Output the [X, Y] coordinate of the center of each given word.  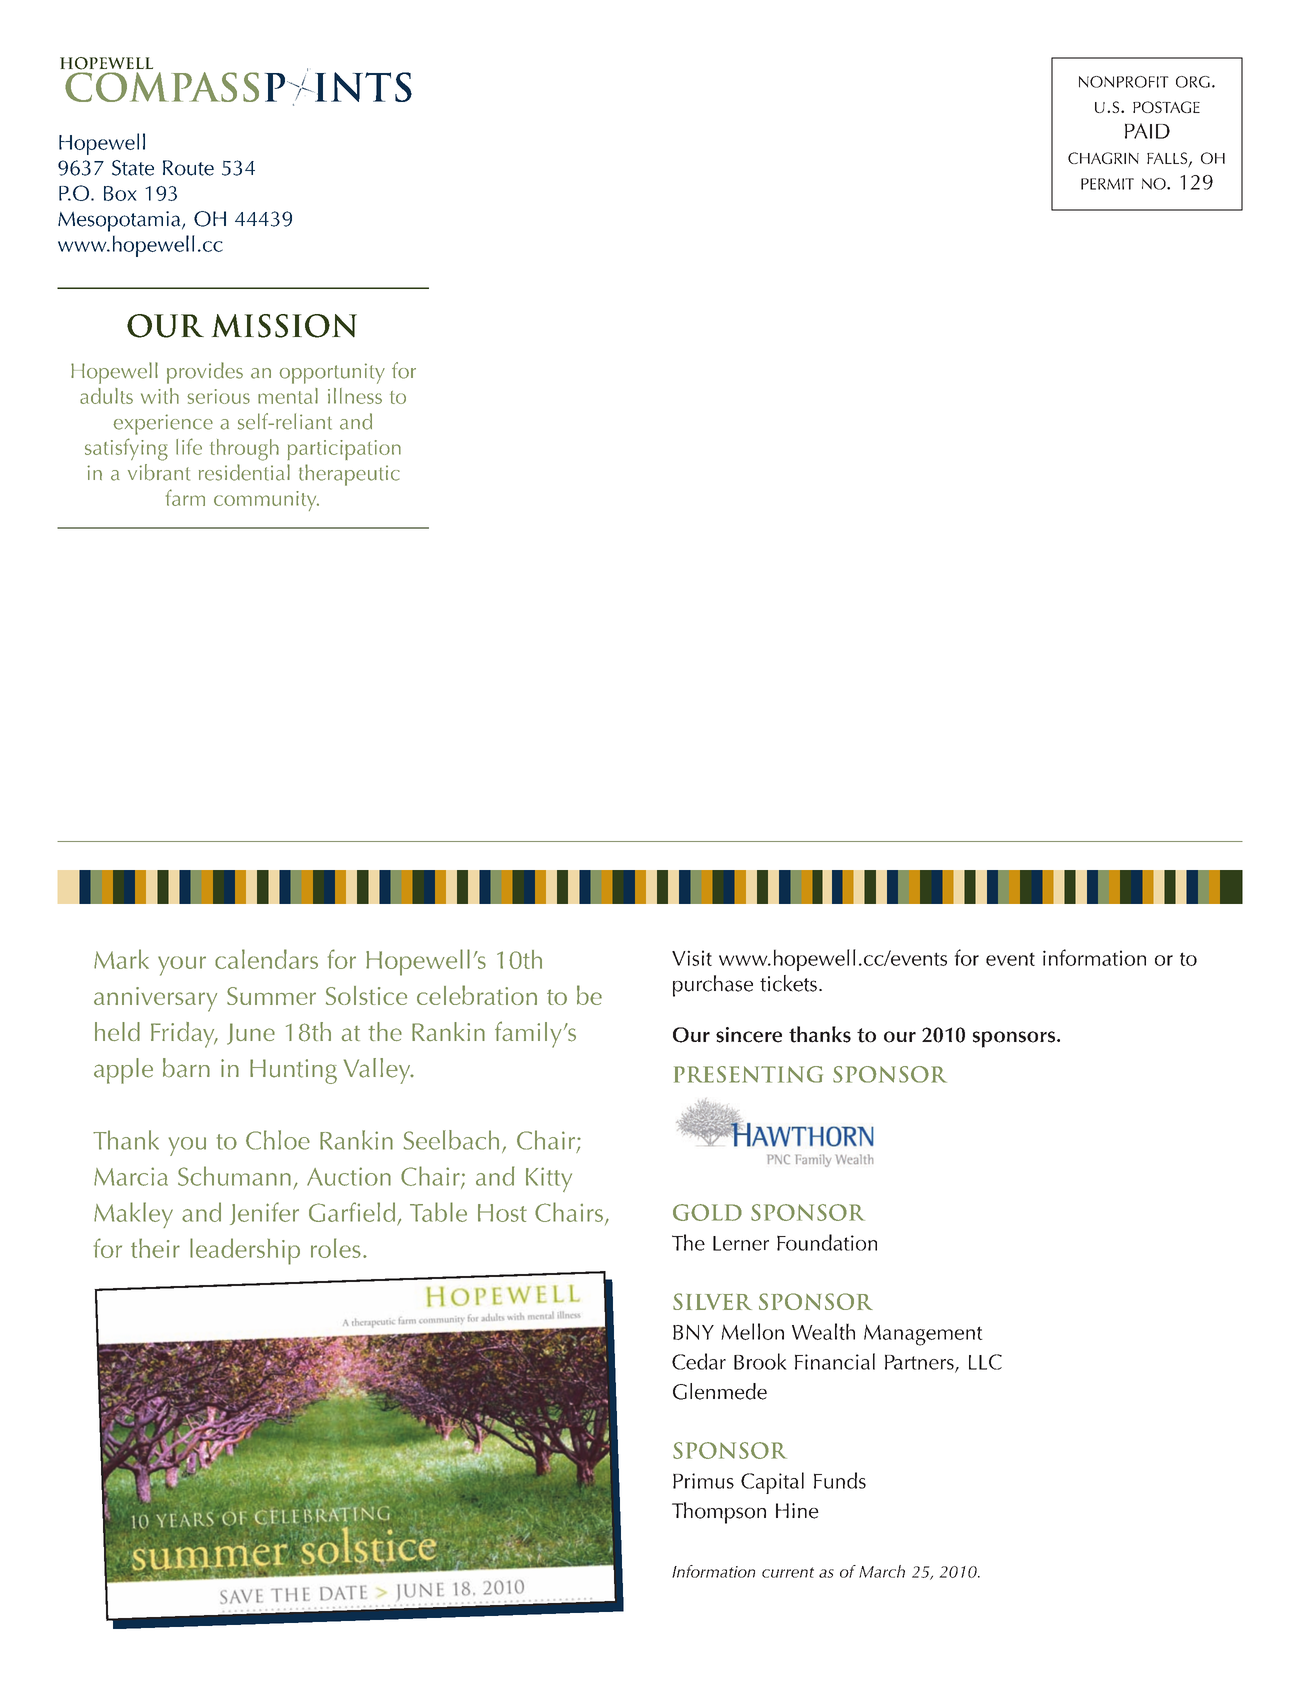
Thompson [719, 1513]
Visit [692, 958]
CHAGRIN [1103, 158]
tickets [788, 983]
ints [362, 87]
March [882, 1571]
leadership [245, 1251]
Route [188, 168]
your [182, 966]
